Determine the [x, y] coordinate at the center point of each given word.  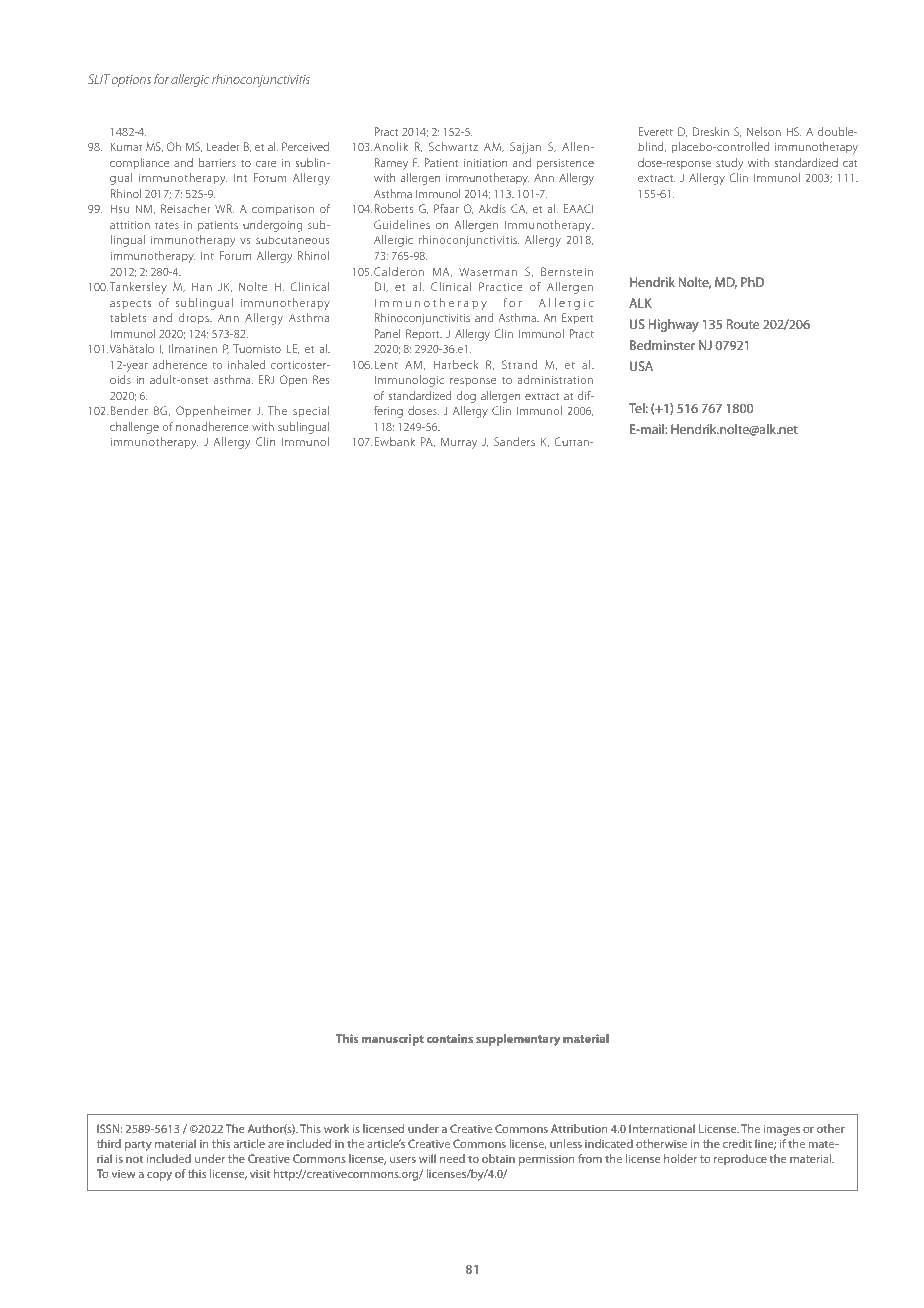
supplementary [518, 1040]
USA [641, 366]
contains [450, 1038]
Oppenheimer [213, 412]
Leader [223, 146]
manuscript [392, 1040]
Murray [459, 443]
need [452, 1158]
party [138, 1145]
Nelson [764, 131]
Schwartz [453, 146]
